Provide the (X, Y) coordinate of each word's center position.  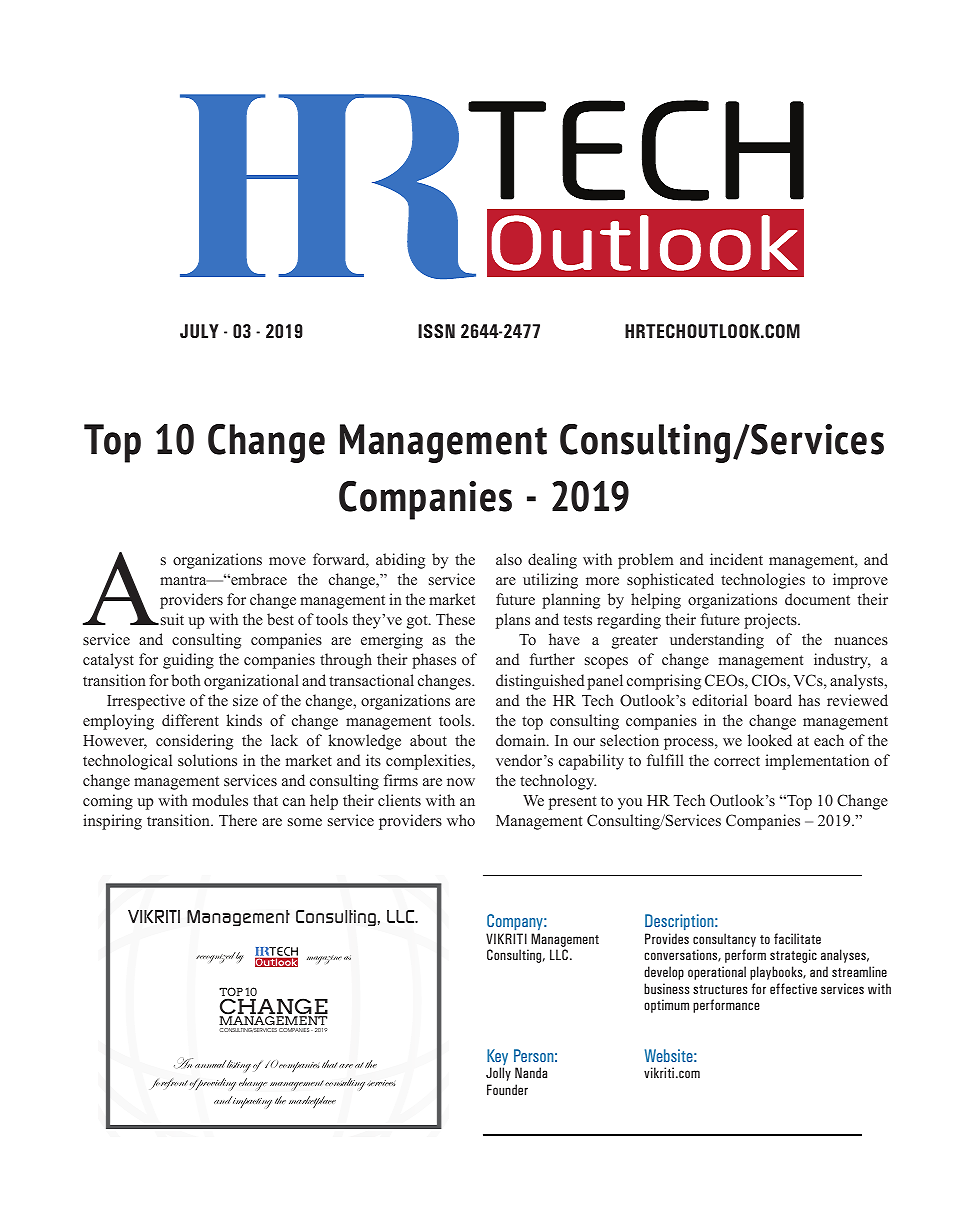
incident (736, 559)
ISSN (436, 331)
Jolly (498, 1074)
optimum (666, 1006)
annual (210, 1064)
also (509, 559)
